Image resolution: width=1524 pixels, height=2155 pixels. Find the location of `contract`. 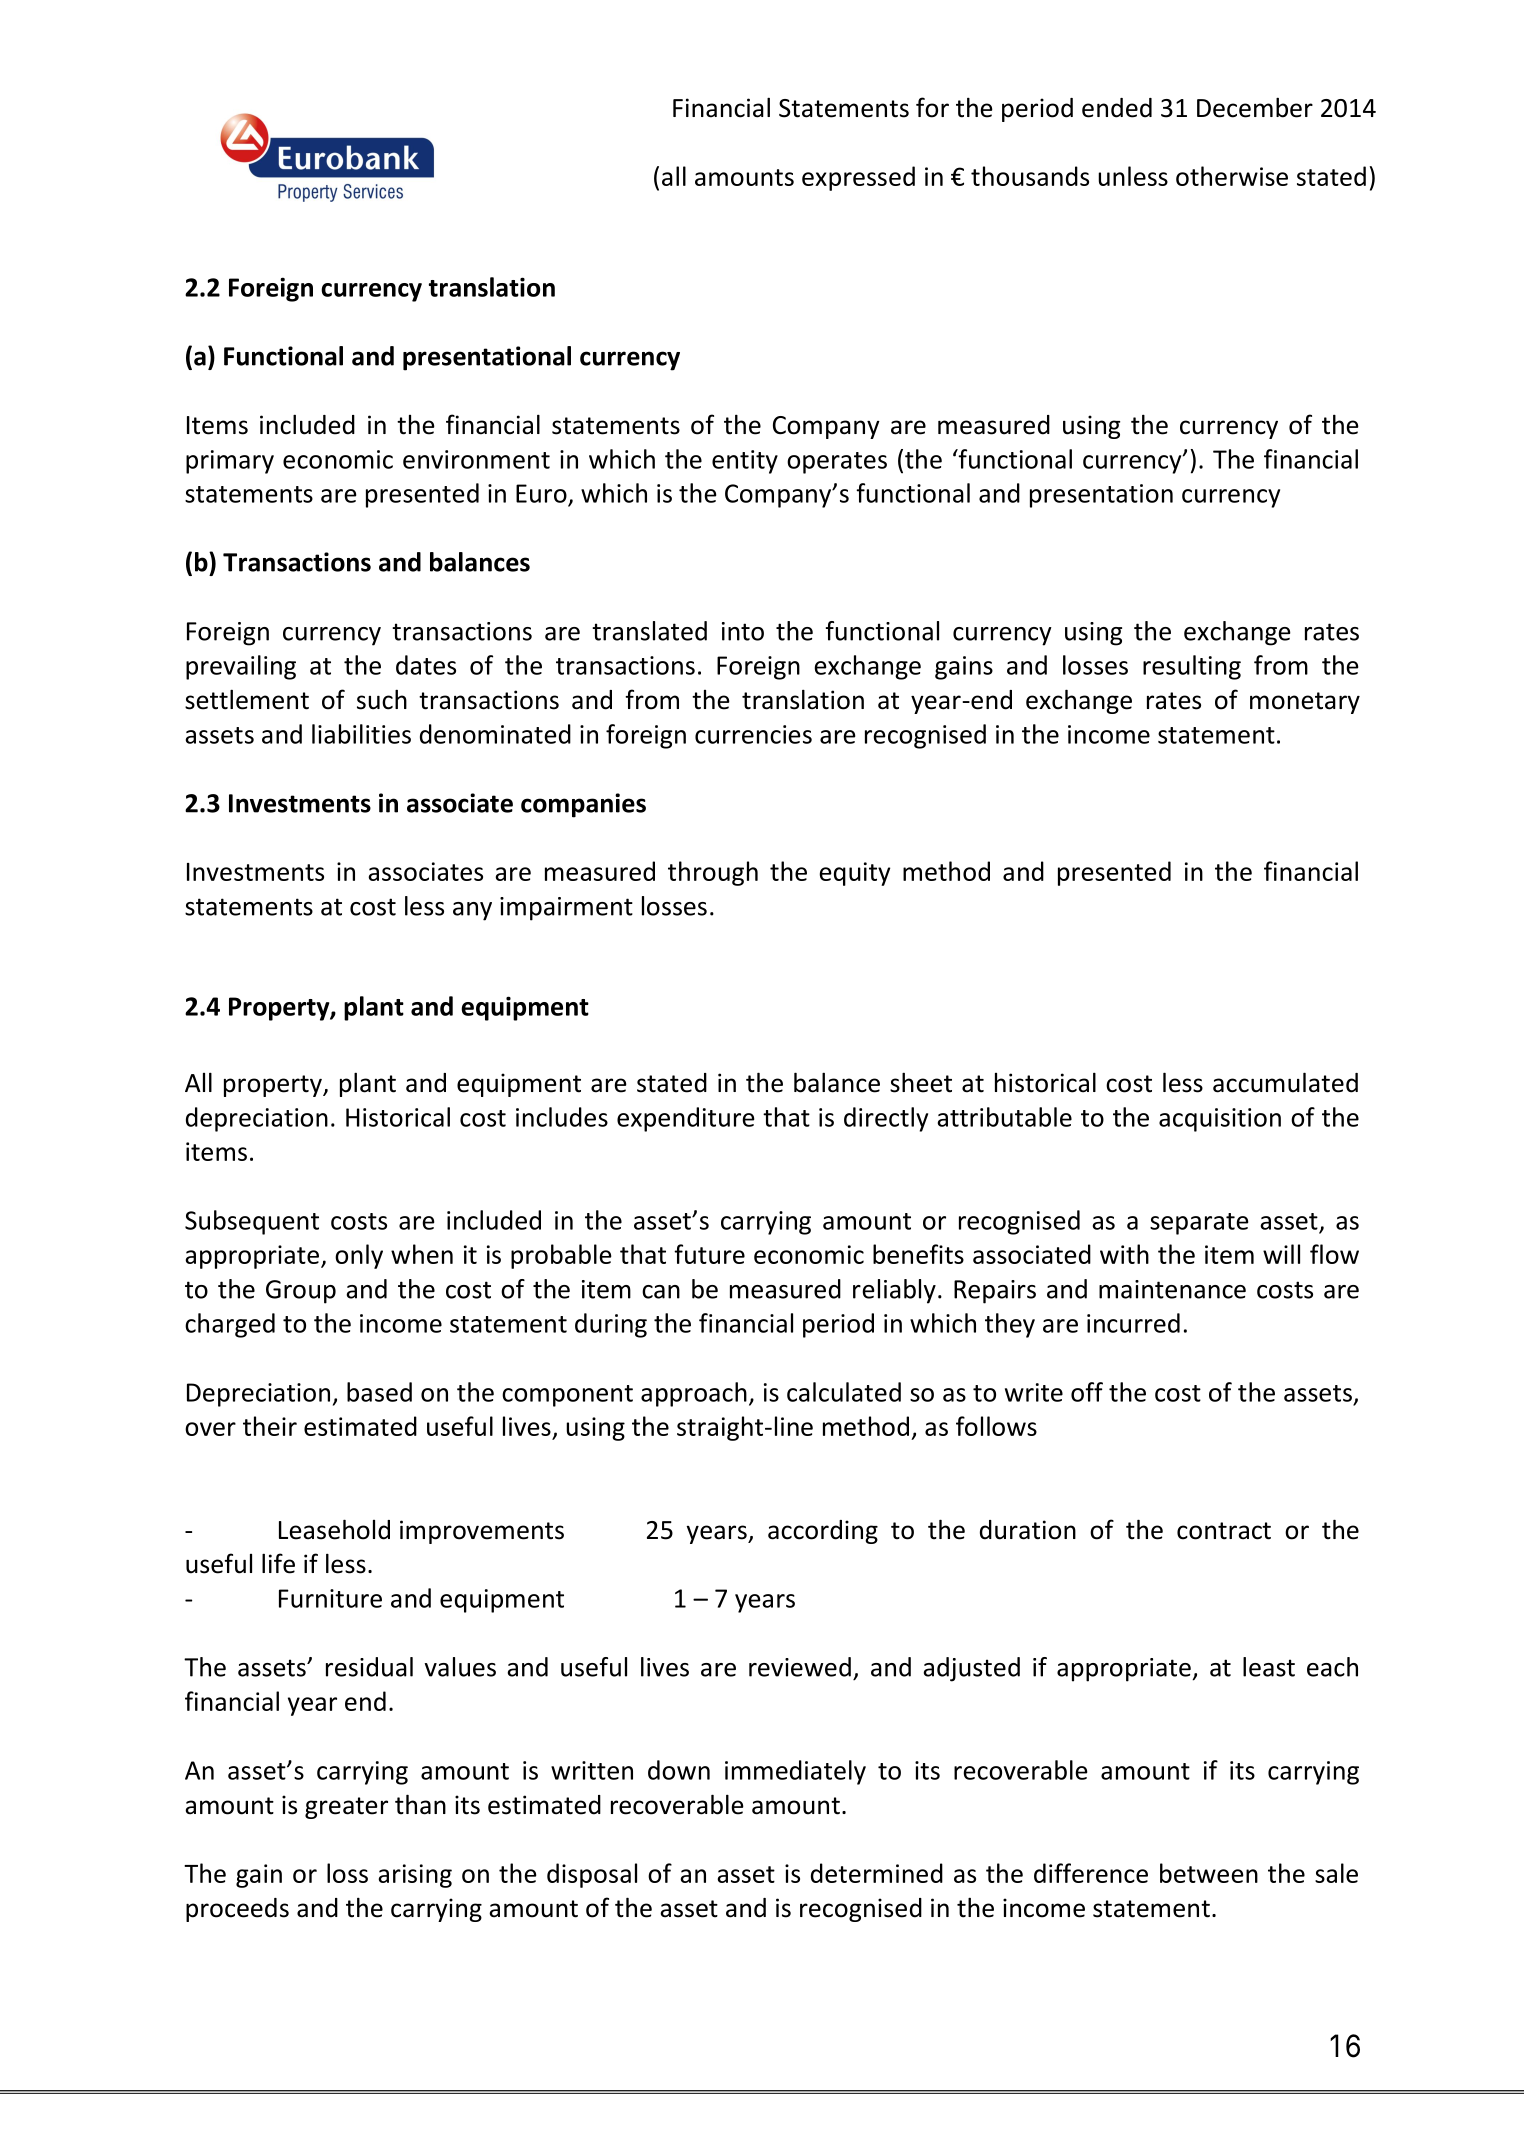

contract is located at coordinates (1224, 1531).
